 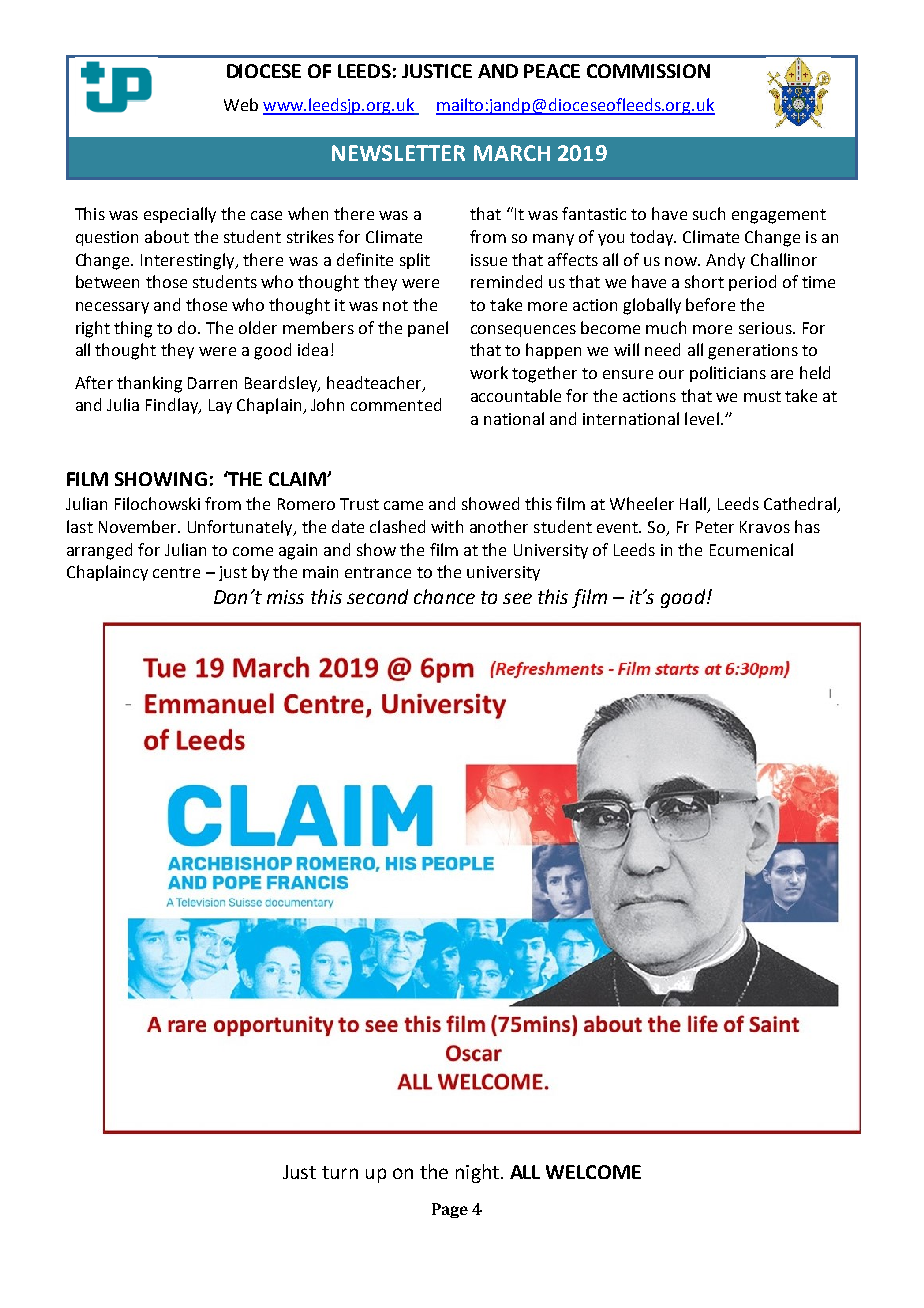 I want to click on before, so click(x=710, y=304).
